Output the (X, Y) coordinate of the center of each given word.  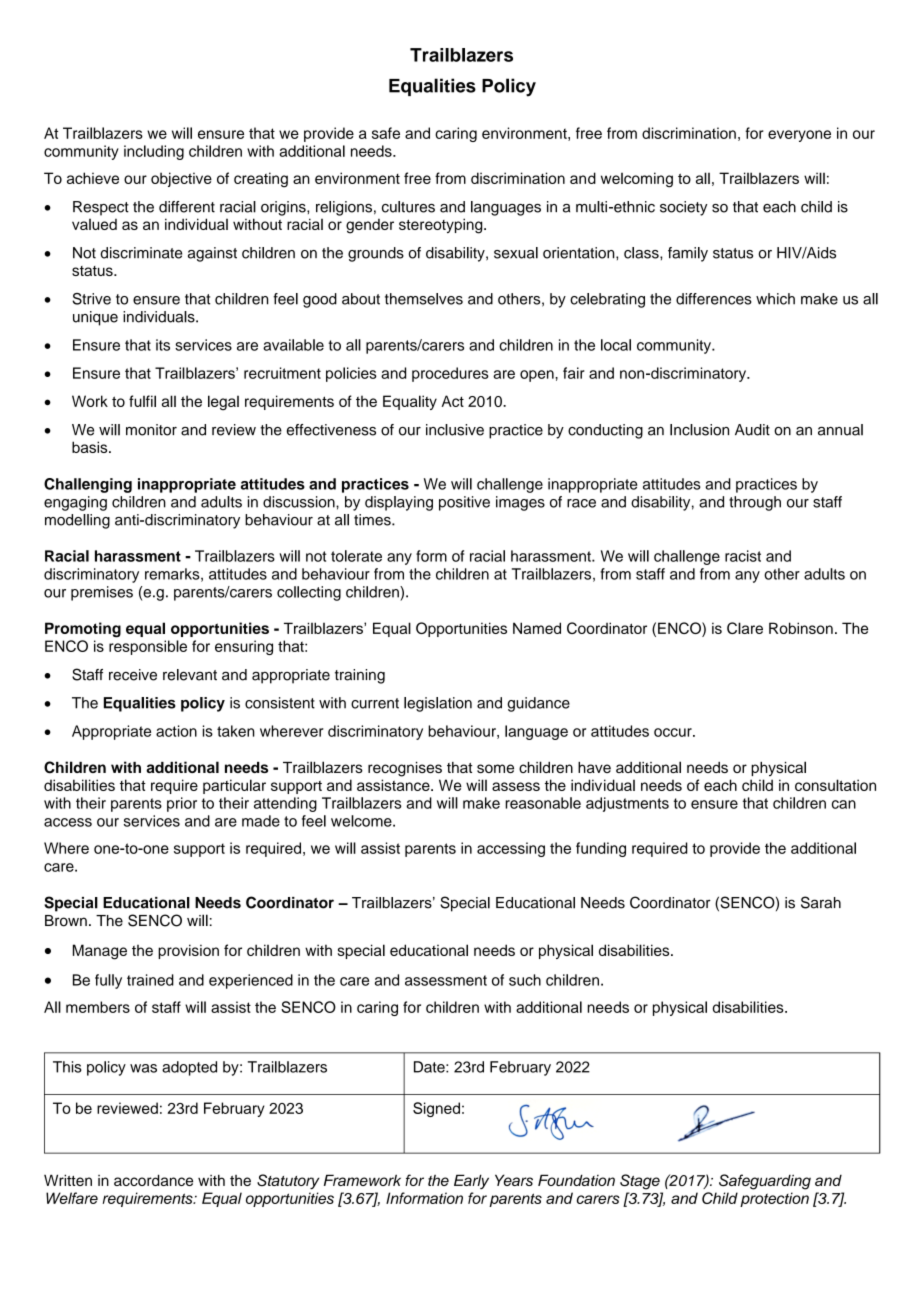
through (755, 503)
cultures (408, 207)
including (154, 152)
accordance (153, 1180)
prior (182, 804)
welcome (362, 821)
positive (464, 503)
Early (471, 1181)
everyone (799, 136)
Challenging (88, 485)
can (844, 804)
